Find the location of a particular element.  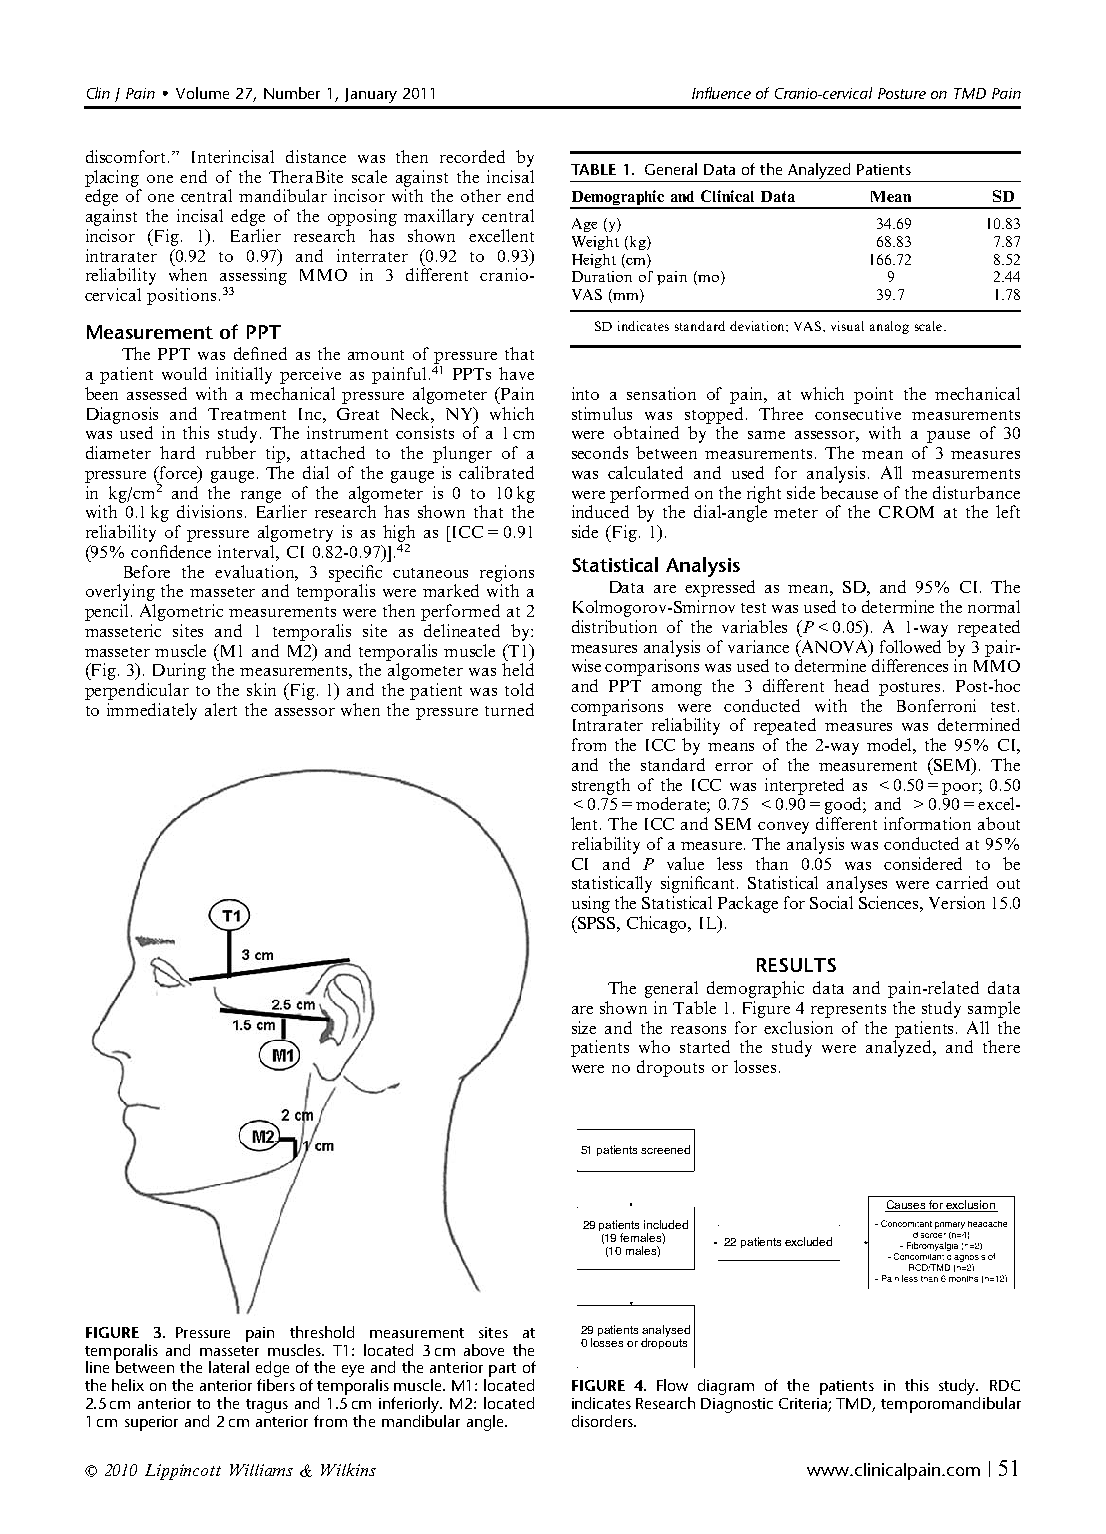

pause is located at coordinates (948, 437).
